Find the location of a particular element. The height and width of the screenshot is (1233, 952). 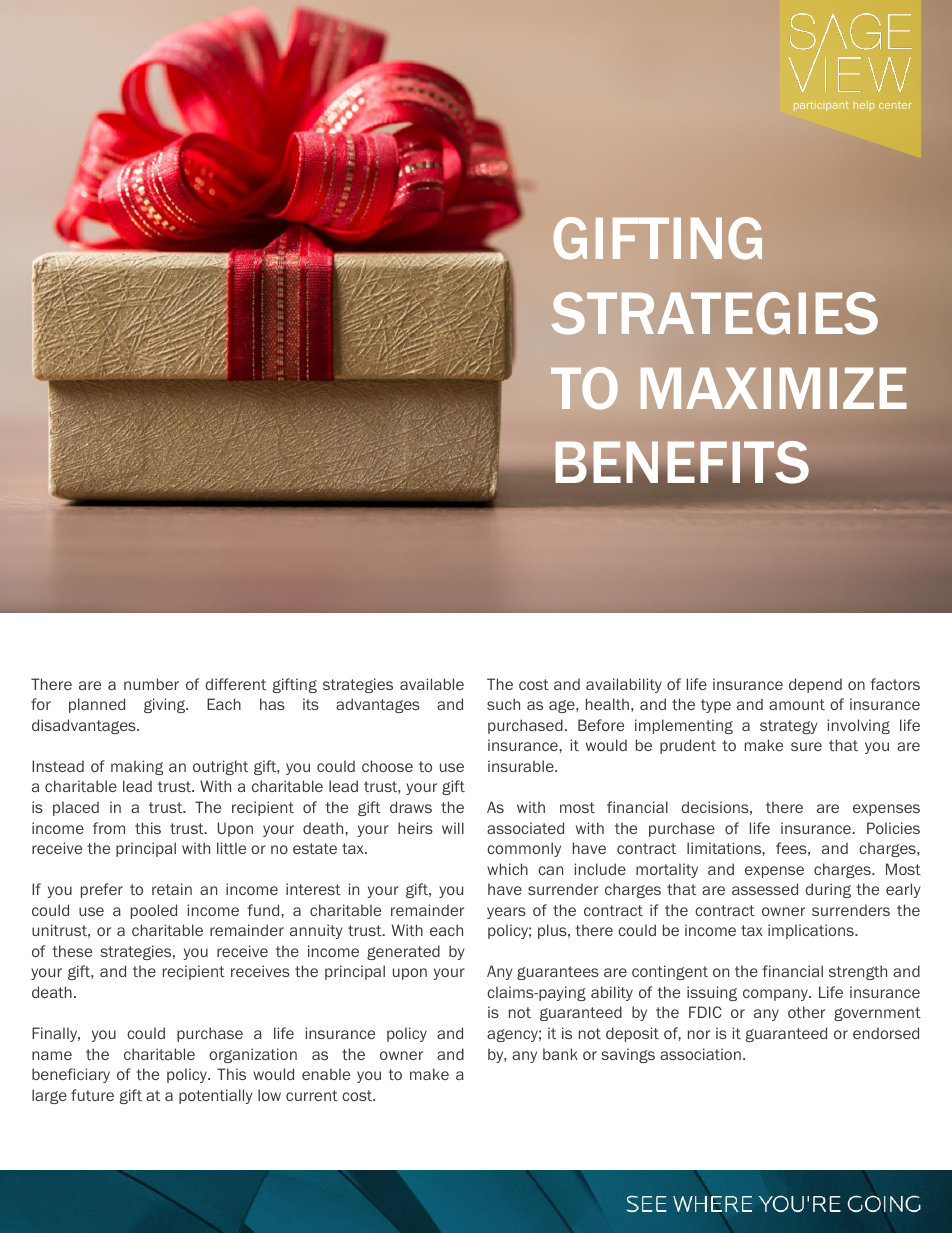

center is located at coordinates (895, 105).
